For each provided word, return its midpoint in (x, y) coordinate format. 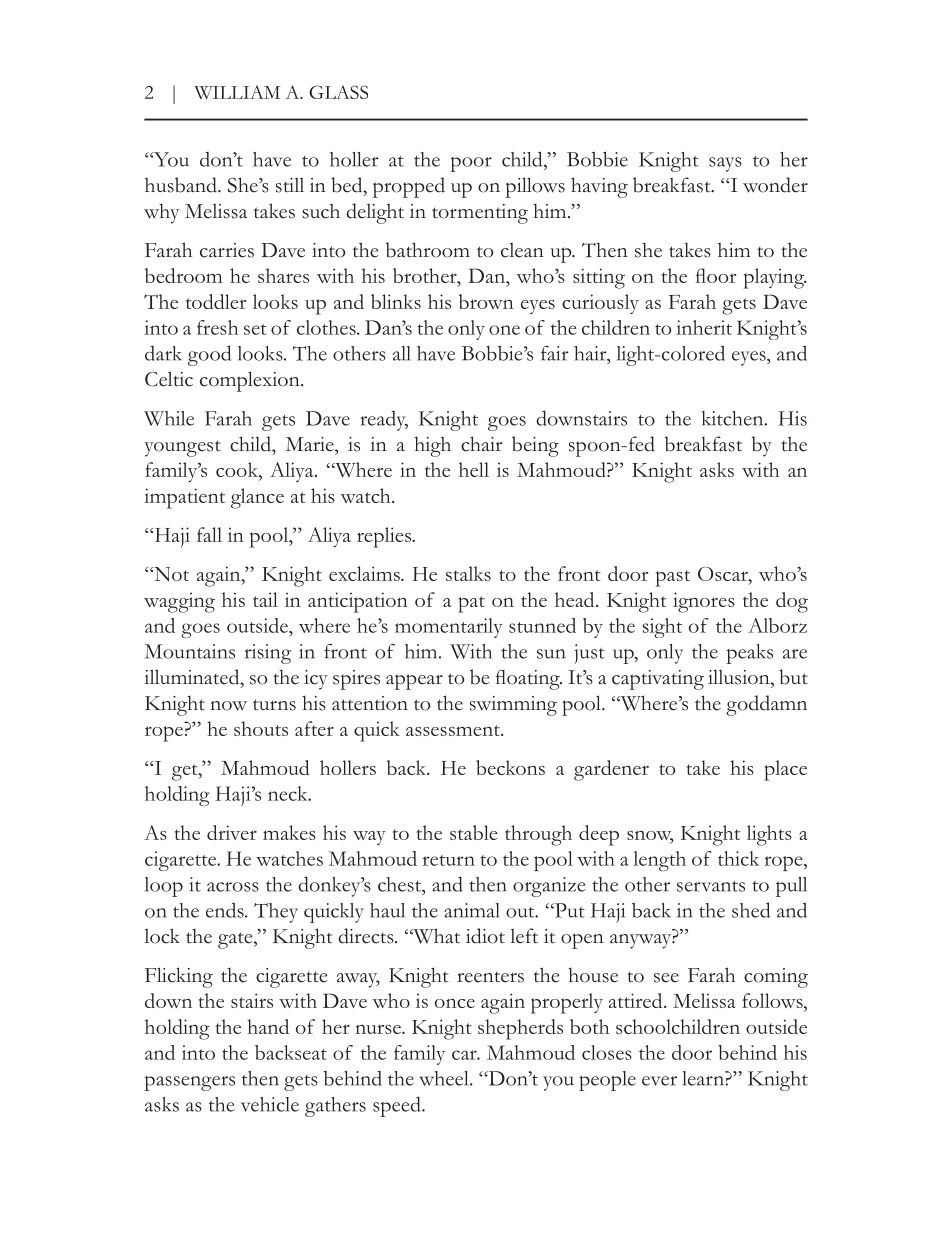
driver (232, 832)
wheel (445, 1078)
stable (474, 832)
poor (471, 164)
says (725, 164)
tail (265, 599)
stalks (468, 573)
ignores (704, 602)
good (209, 355)
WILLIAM (237, 92)
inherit (704, 327)
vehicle (270, 1104)
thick (738, 858)
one (504, 330)
